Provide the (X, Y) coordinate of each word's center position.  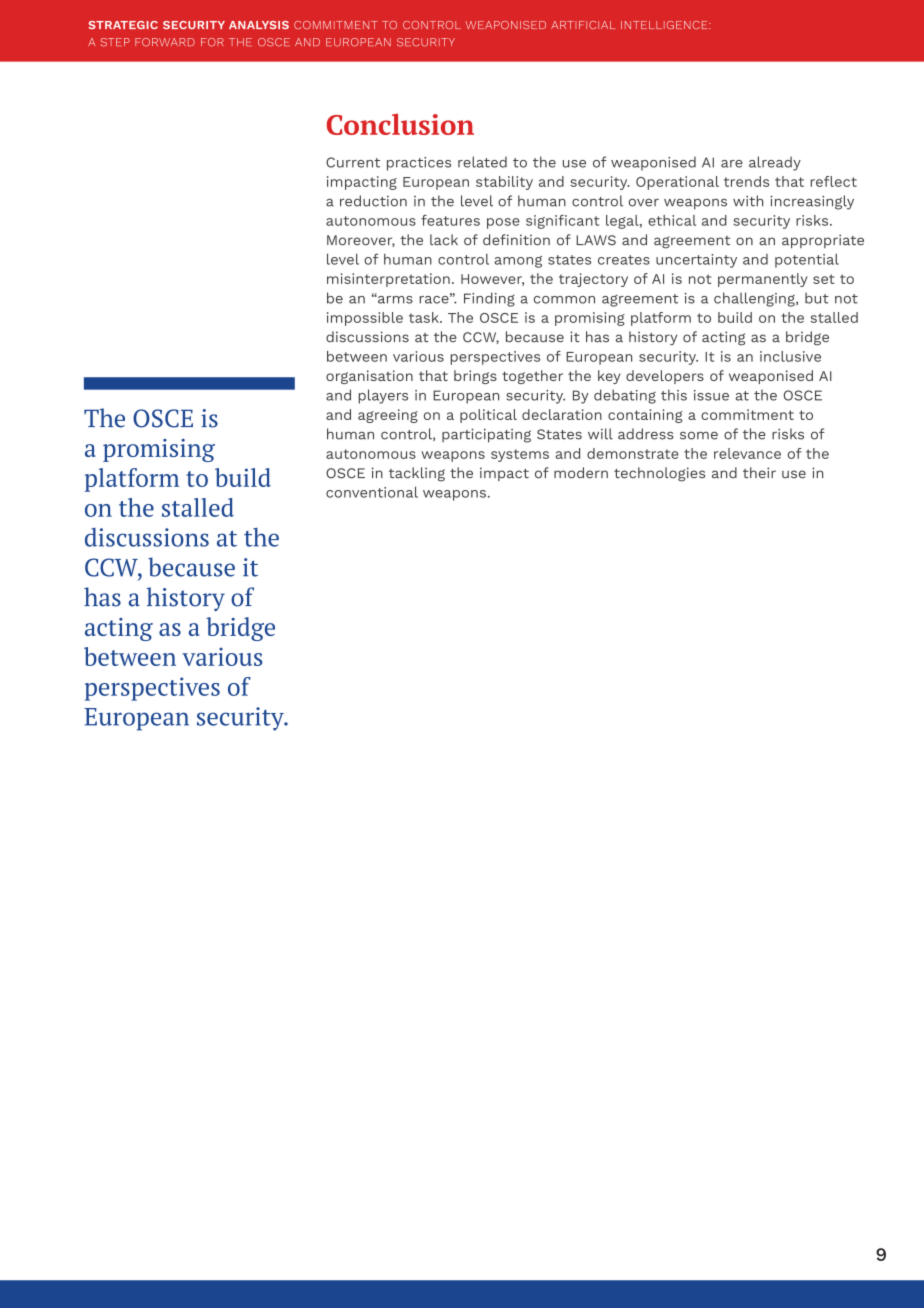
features (450, 220)
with (748, 201)
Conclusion (400, 124)
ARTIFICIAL (583, 25)
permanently (763, 280)
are (732, 164)
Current (353, 162)
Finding (489, 299)
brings (475, 377)
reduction (373, 201)
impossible (365, 319)
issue (711, 395)
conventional (372, 492)
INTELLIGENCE (665, 25)
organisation (369, 377)
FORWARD (165, 42)
